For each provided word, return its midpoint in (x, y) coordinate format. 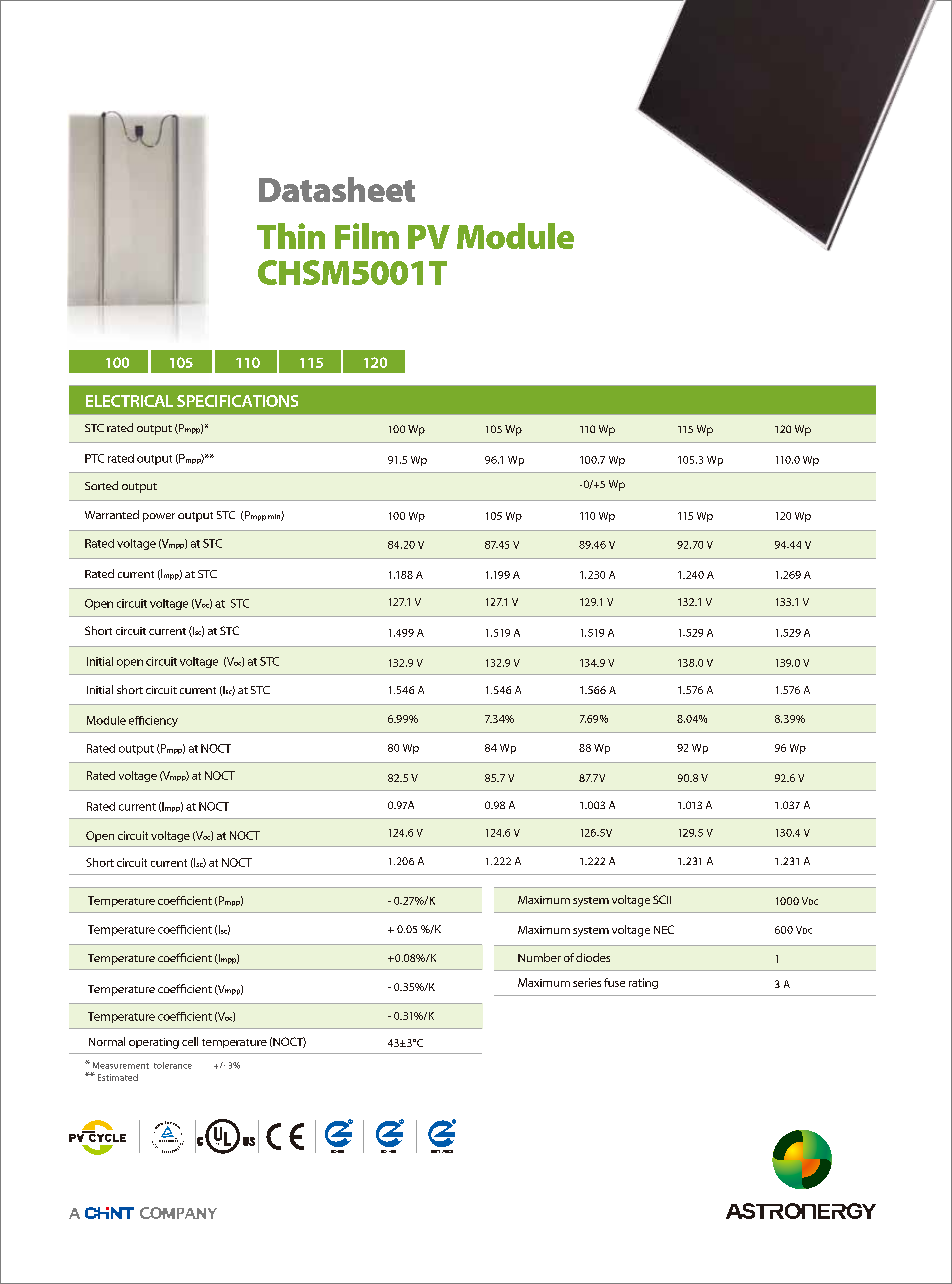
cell (190, 1041)
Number (539, 957)
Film (367, 236)
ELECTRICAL (129, 401)
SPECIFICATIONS (237, 401)
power (159, 517)
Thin (291, 236)
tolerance (173, 1065)
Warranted (112, 514)
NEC (664, 929)
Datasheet (337, 189)
